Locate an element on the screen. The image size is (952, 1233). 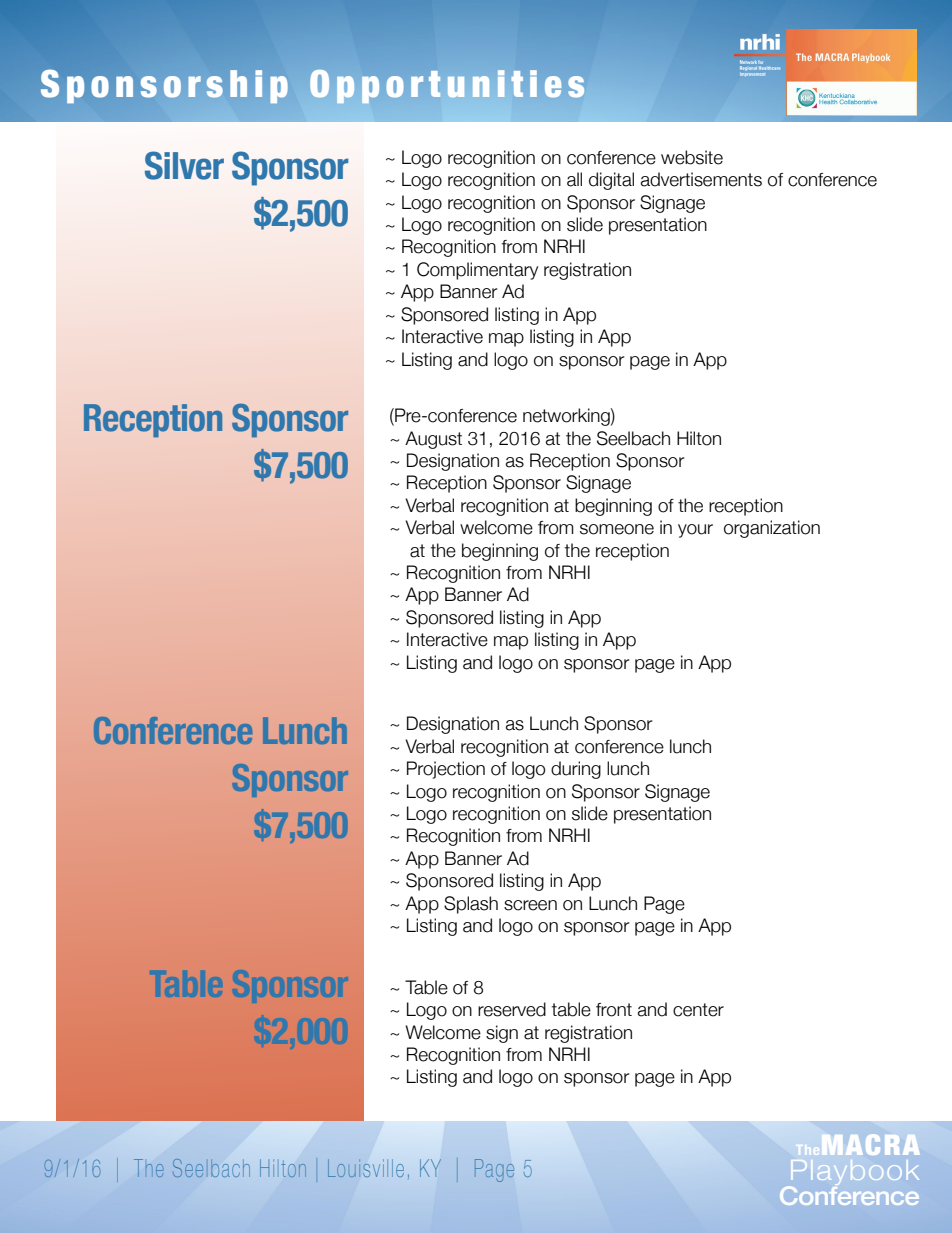
center is located at coordinates (698, 1010).
